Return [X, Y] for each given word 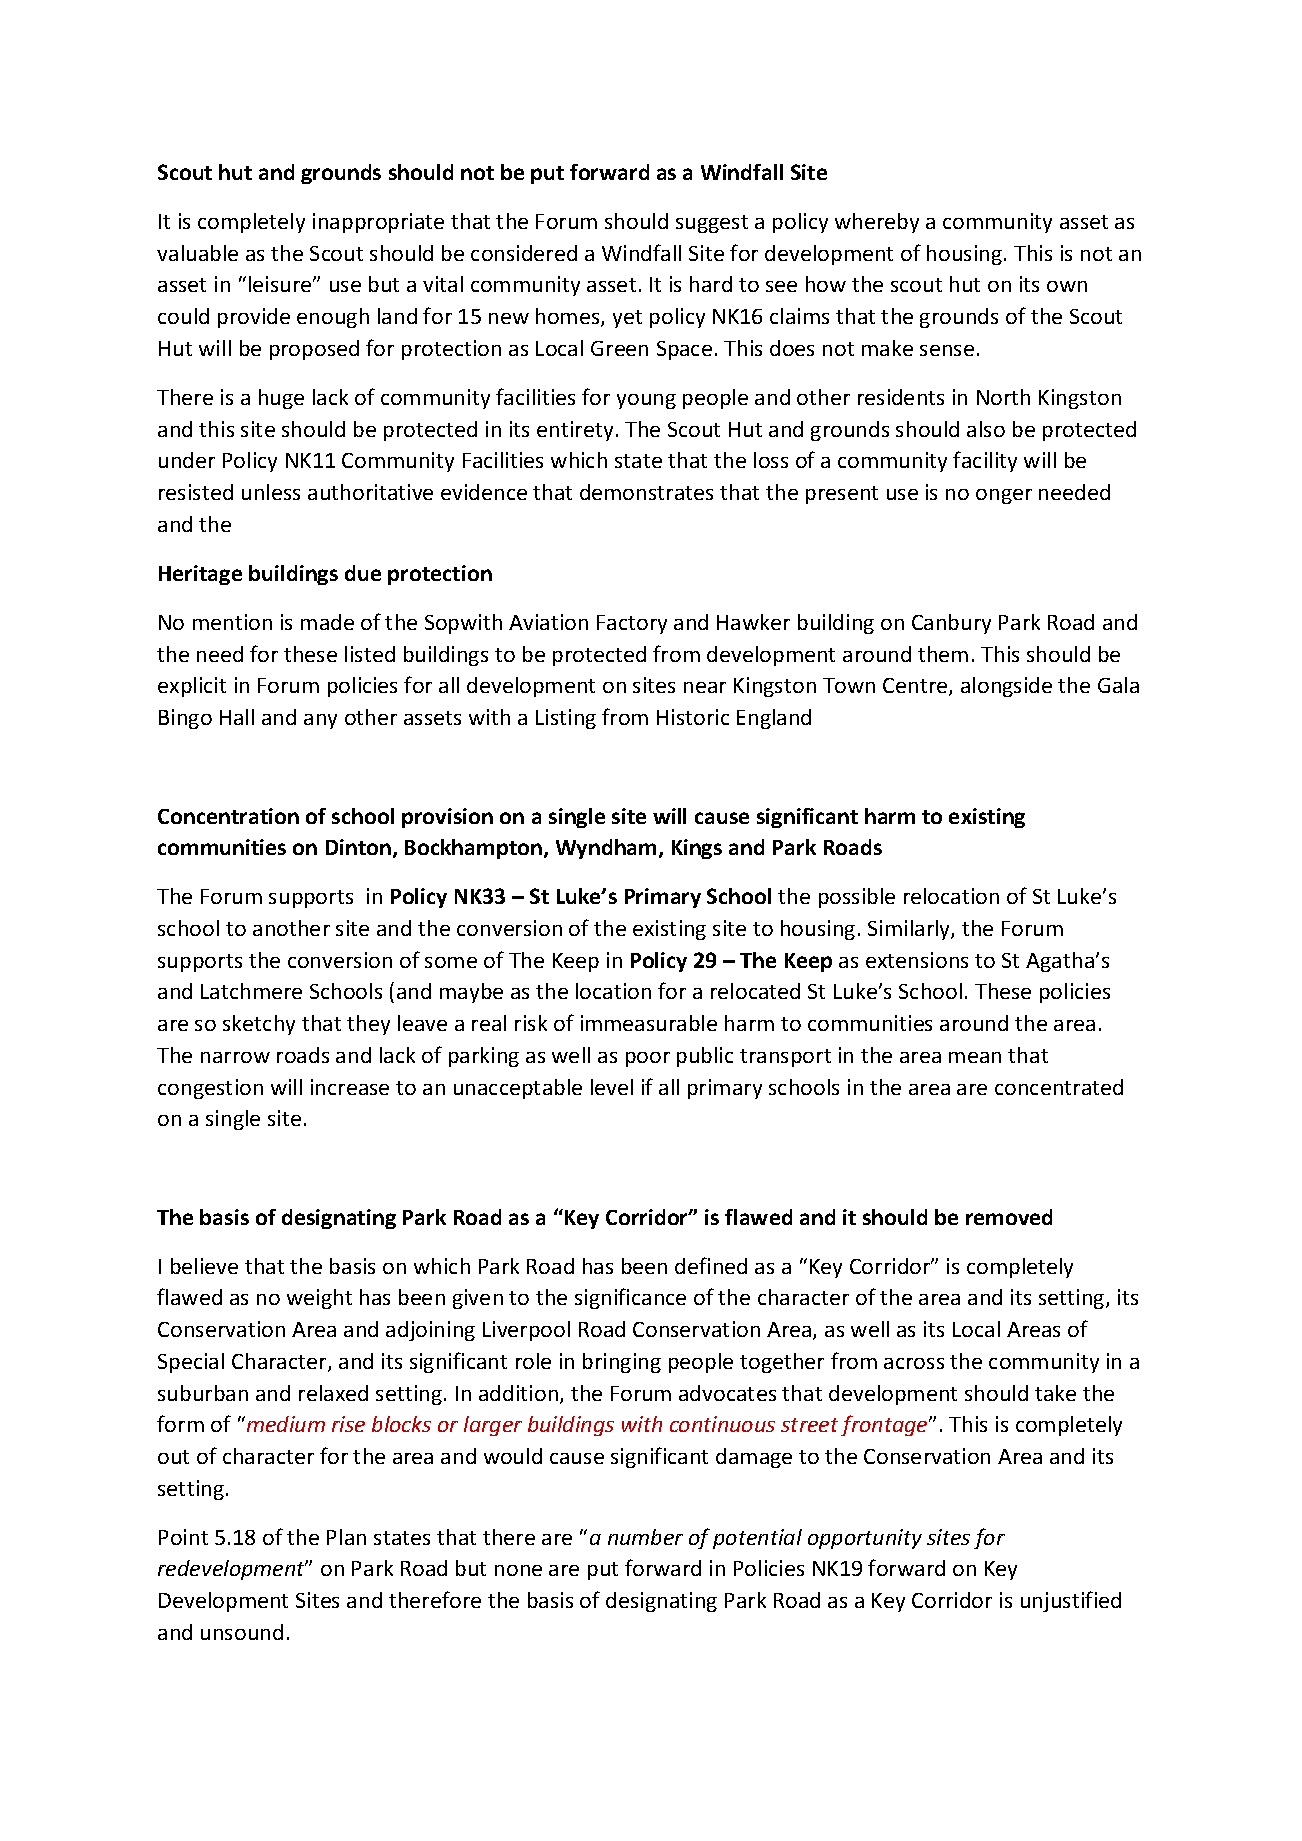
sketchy [259, 1025]
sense [947, 350]
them [943, 654]
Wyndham [606, 849]
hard [711, 284]
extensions [917, 960]
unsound [242, 1632]
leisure [281, 284]
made [327, 622]
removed [1009, 1217]
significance [630, 1298]
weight [319, 1299]
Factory [632, 624]
